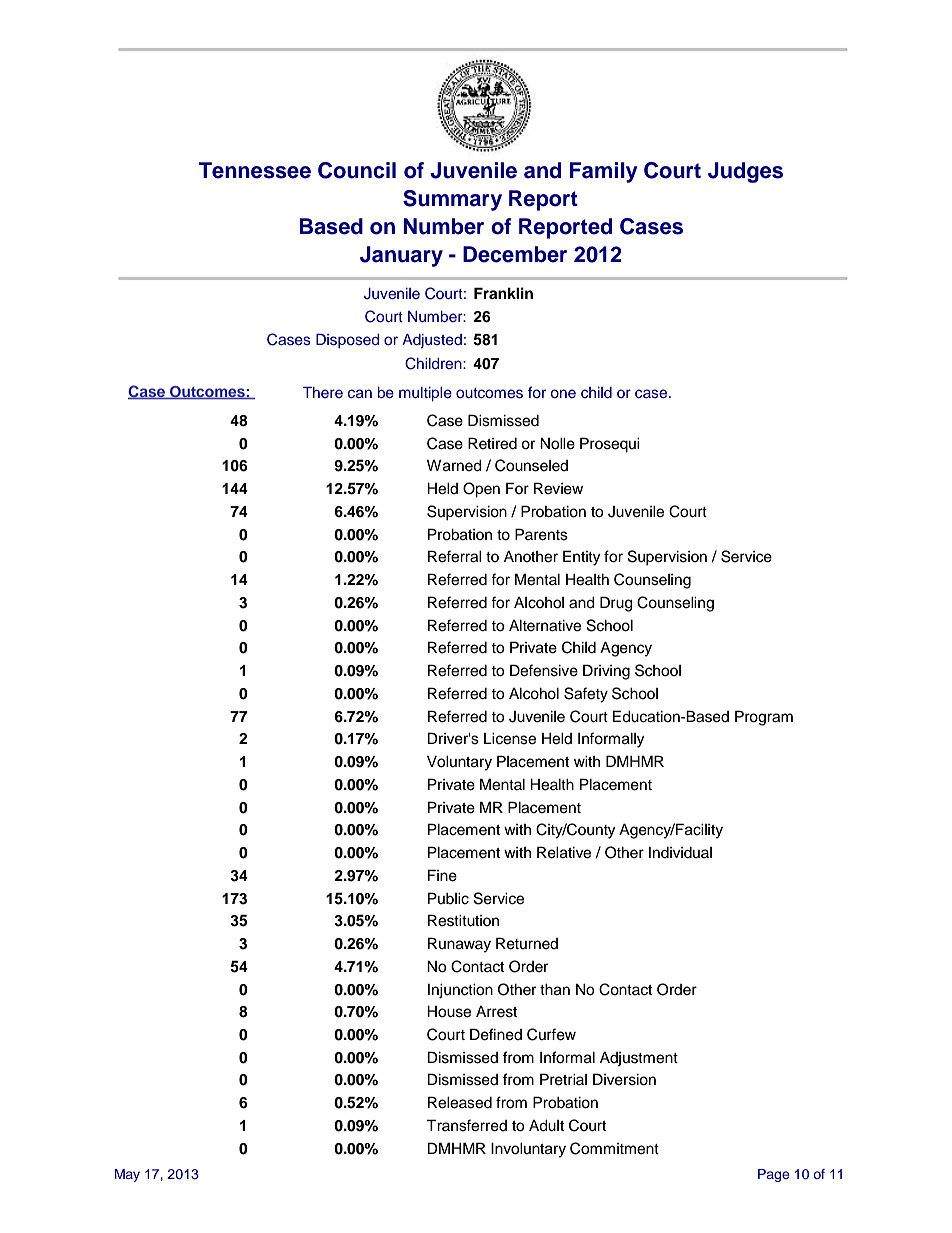  I want to click on Transferred, so click(466, 1125).
